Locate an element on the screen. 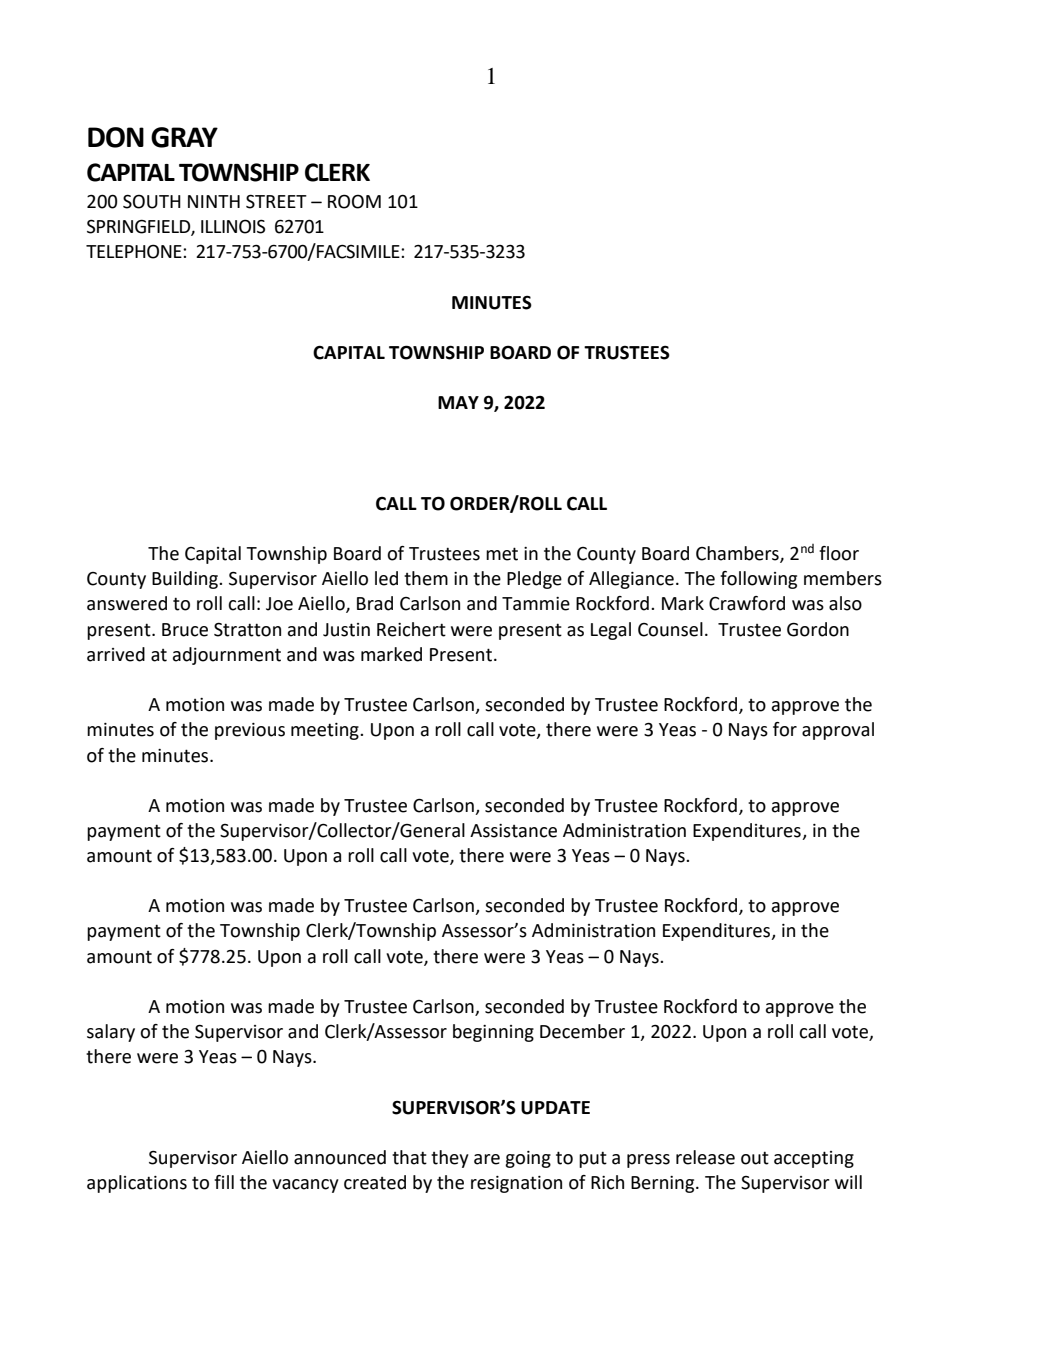  Chambers is located at coordinates (738, 554).
